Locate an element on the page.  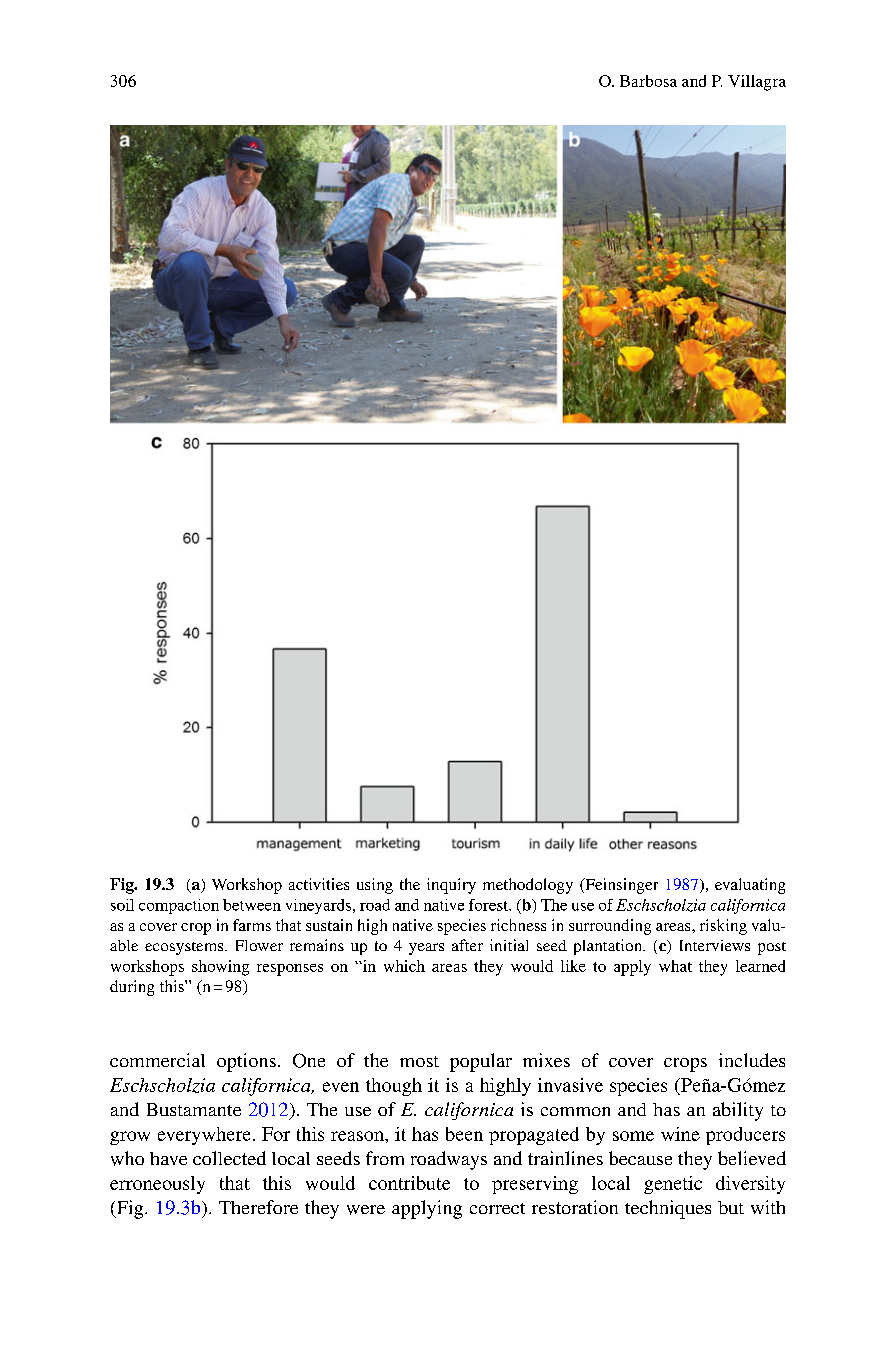
risking is located at coordinates (723, 927).
